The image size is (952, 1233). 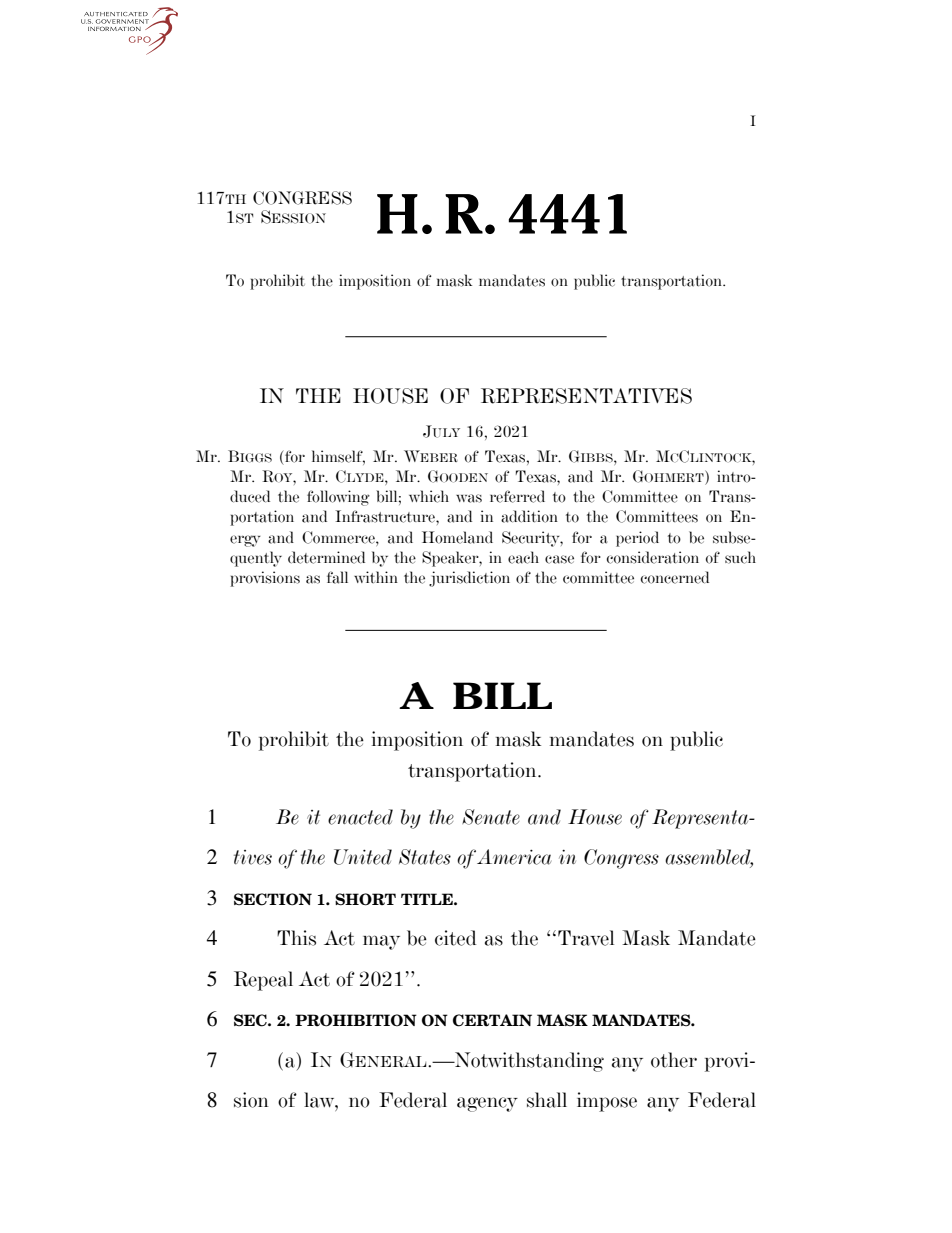 I want to click on following, so click(x=338, y=498).
